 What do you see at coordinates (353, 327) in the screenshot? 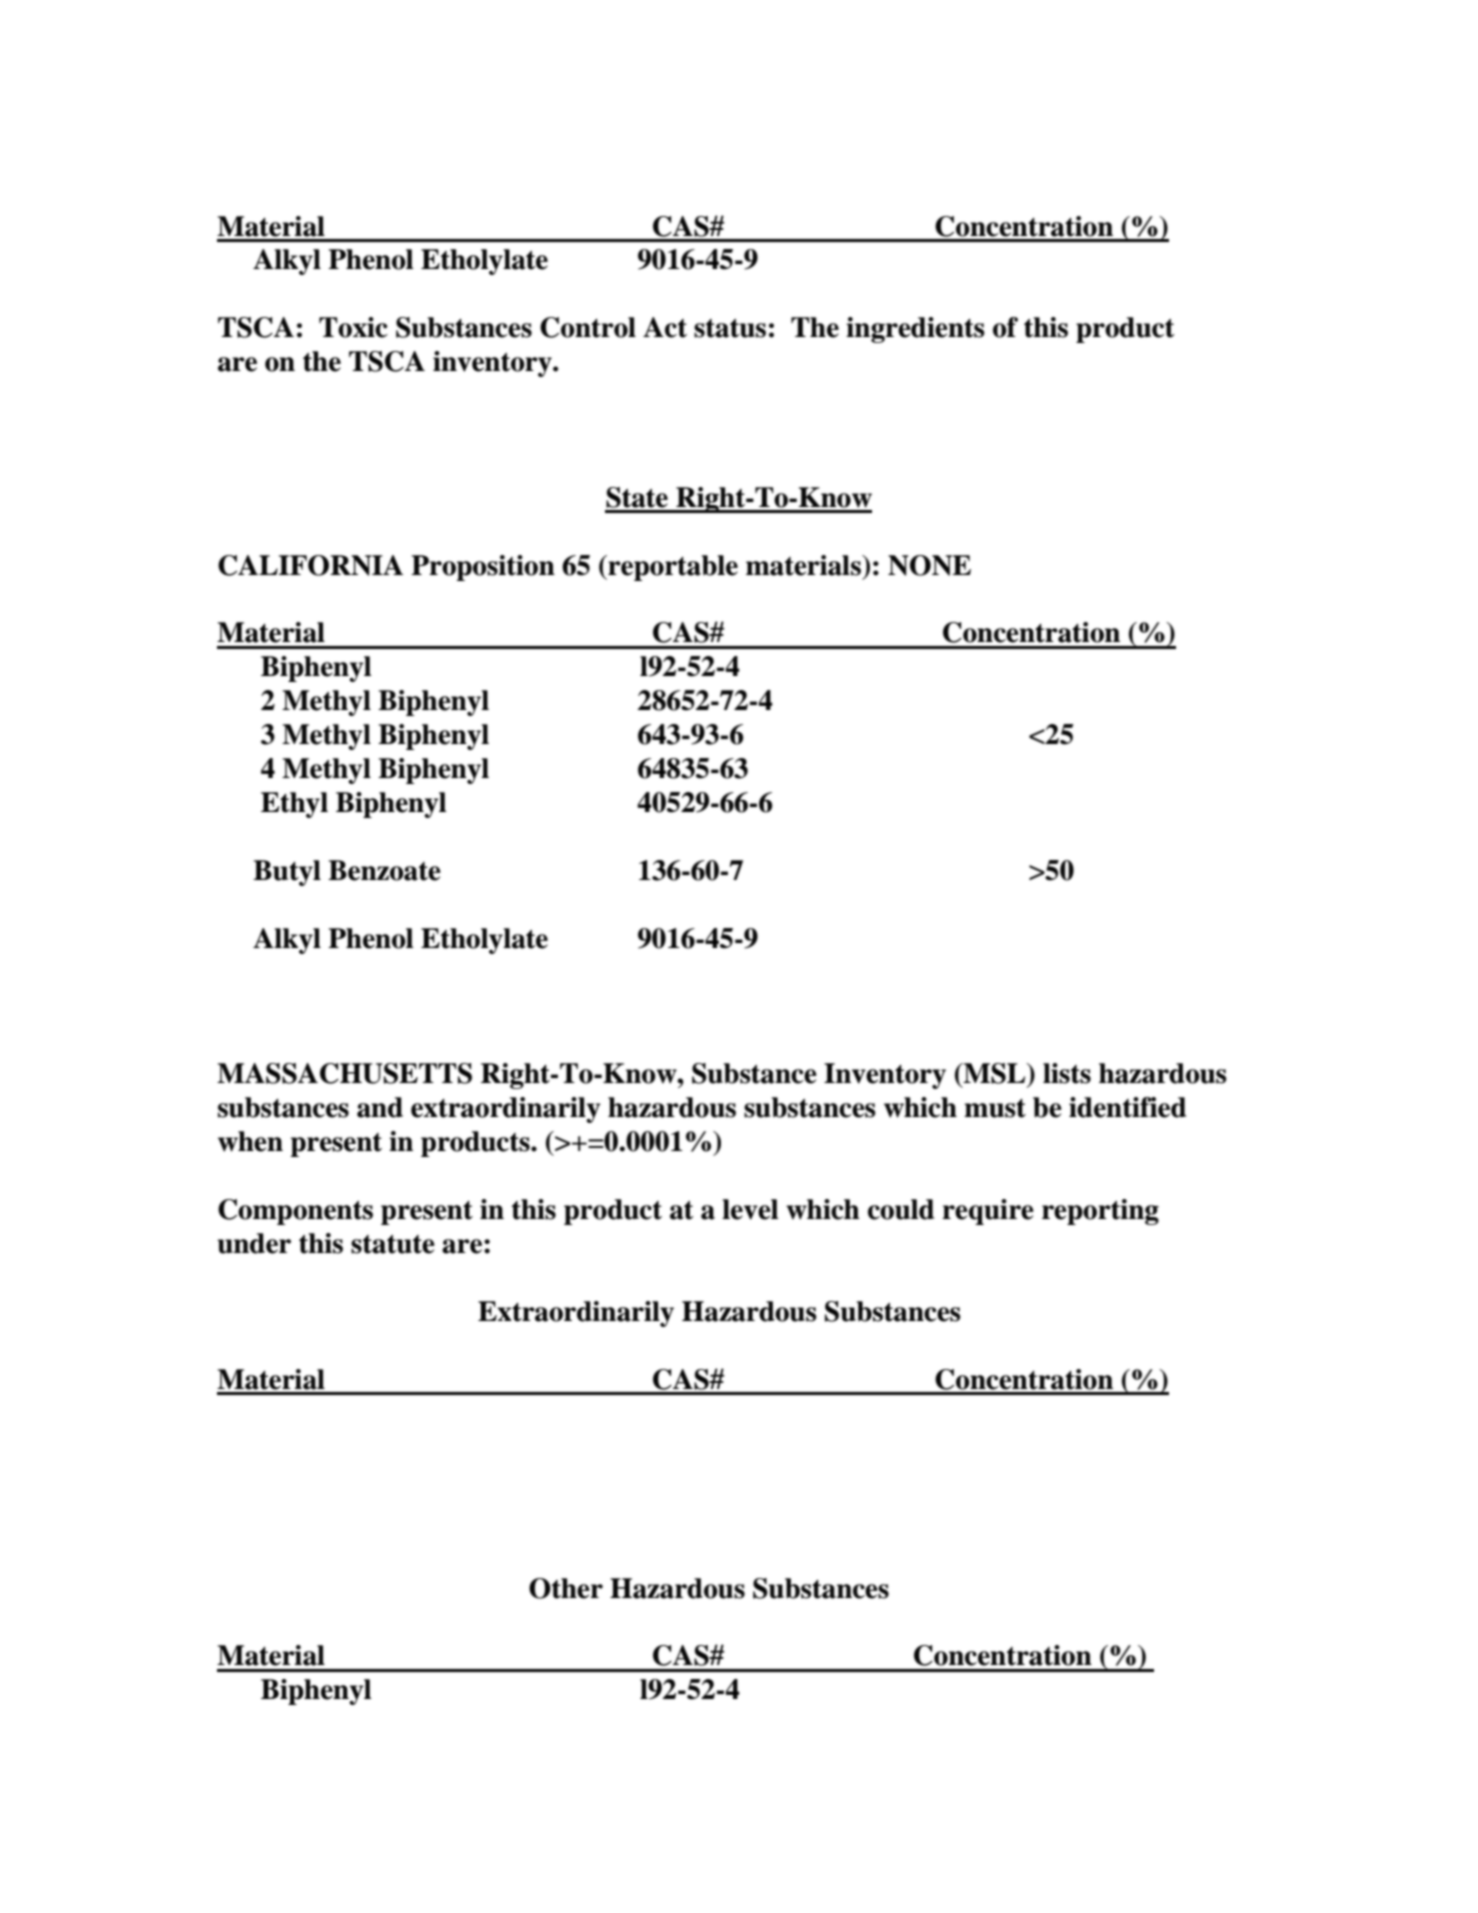
I see `Toxic` at bounding box center [353, 327].
